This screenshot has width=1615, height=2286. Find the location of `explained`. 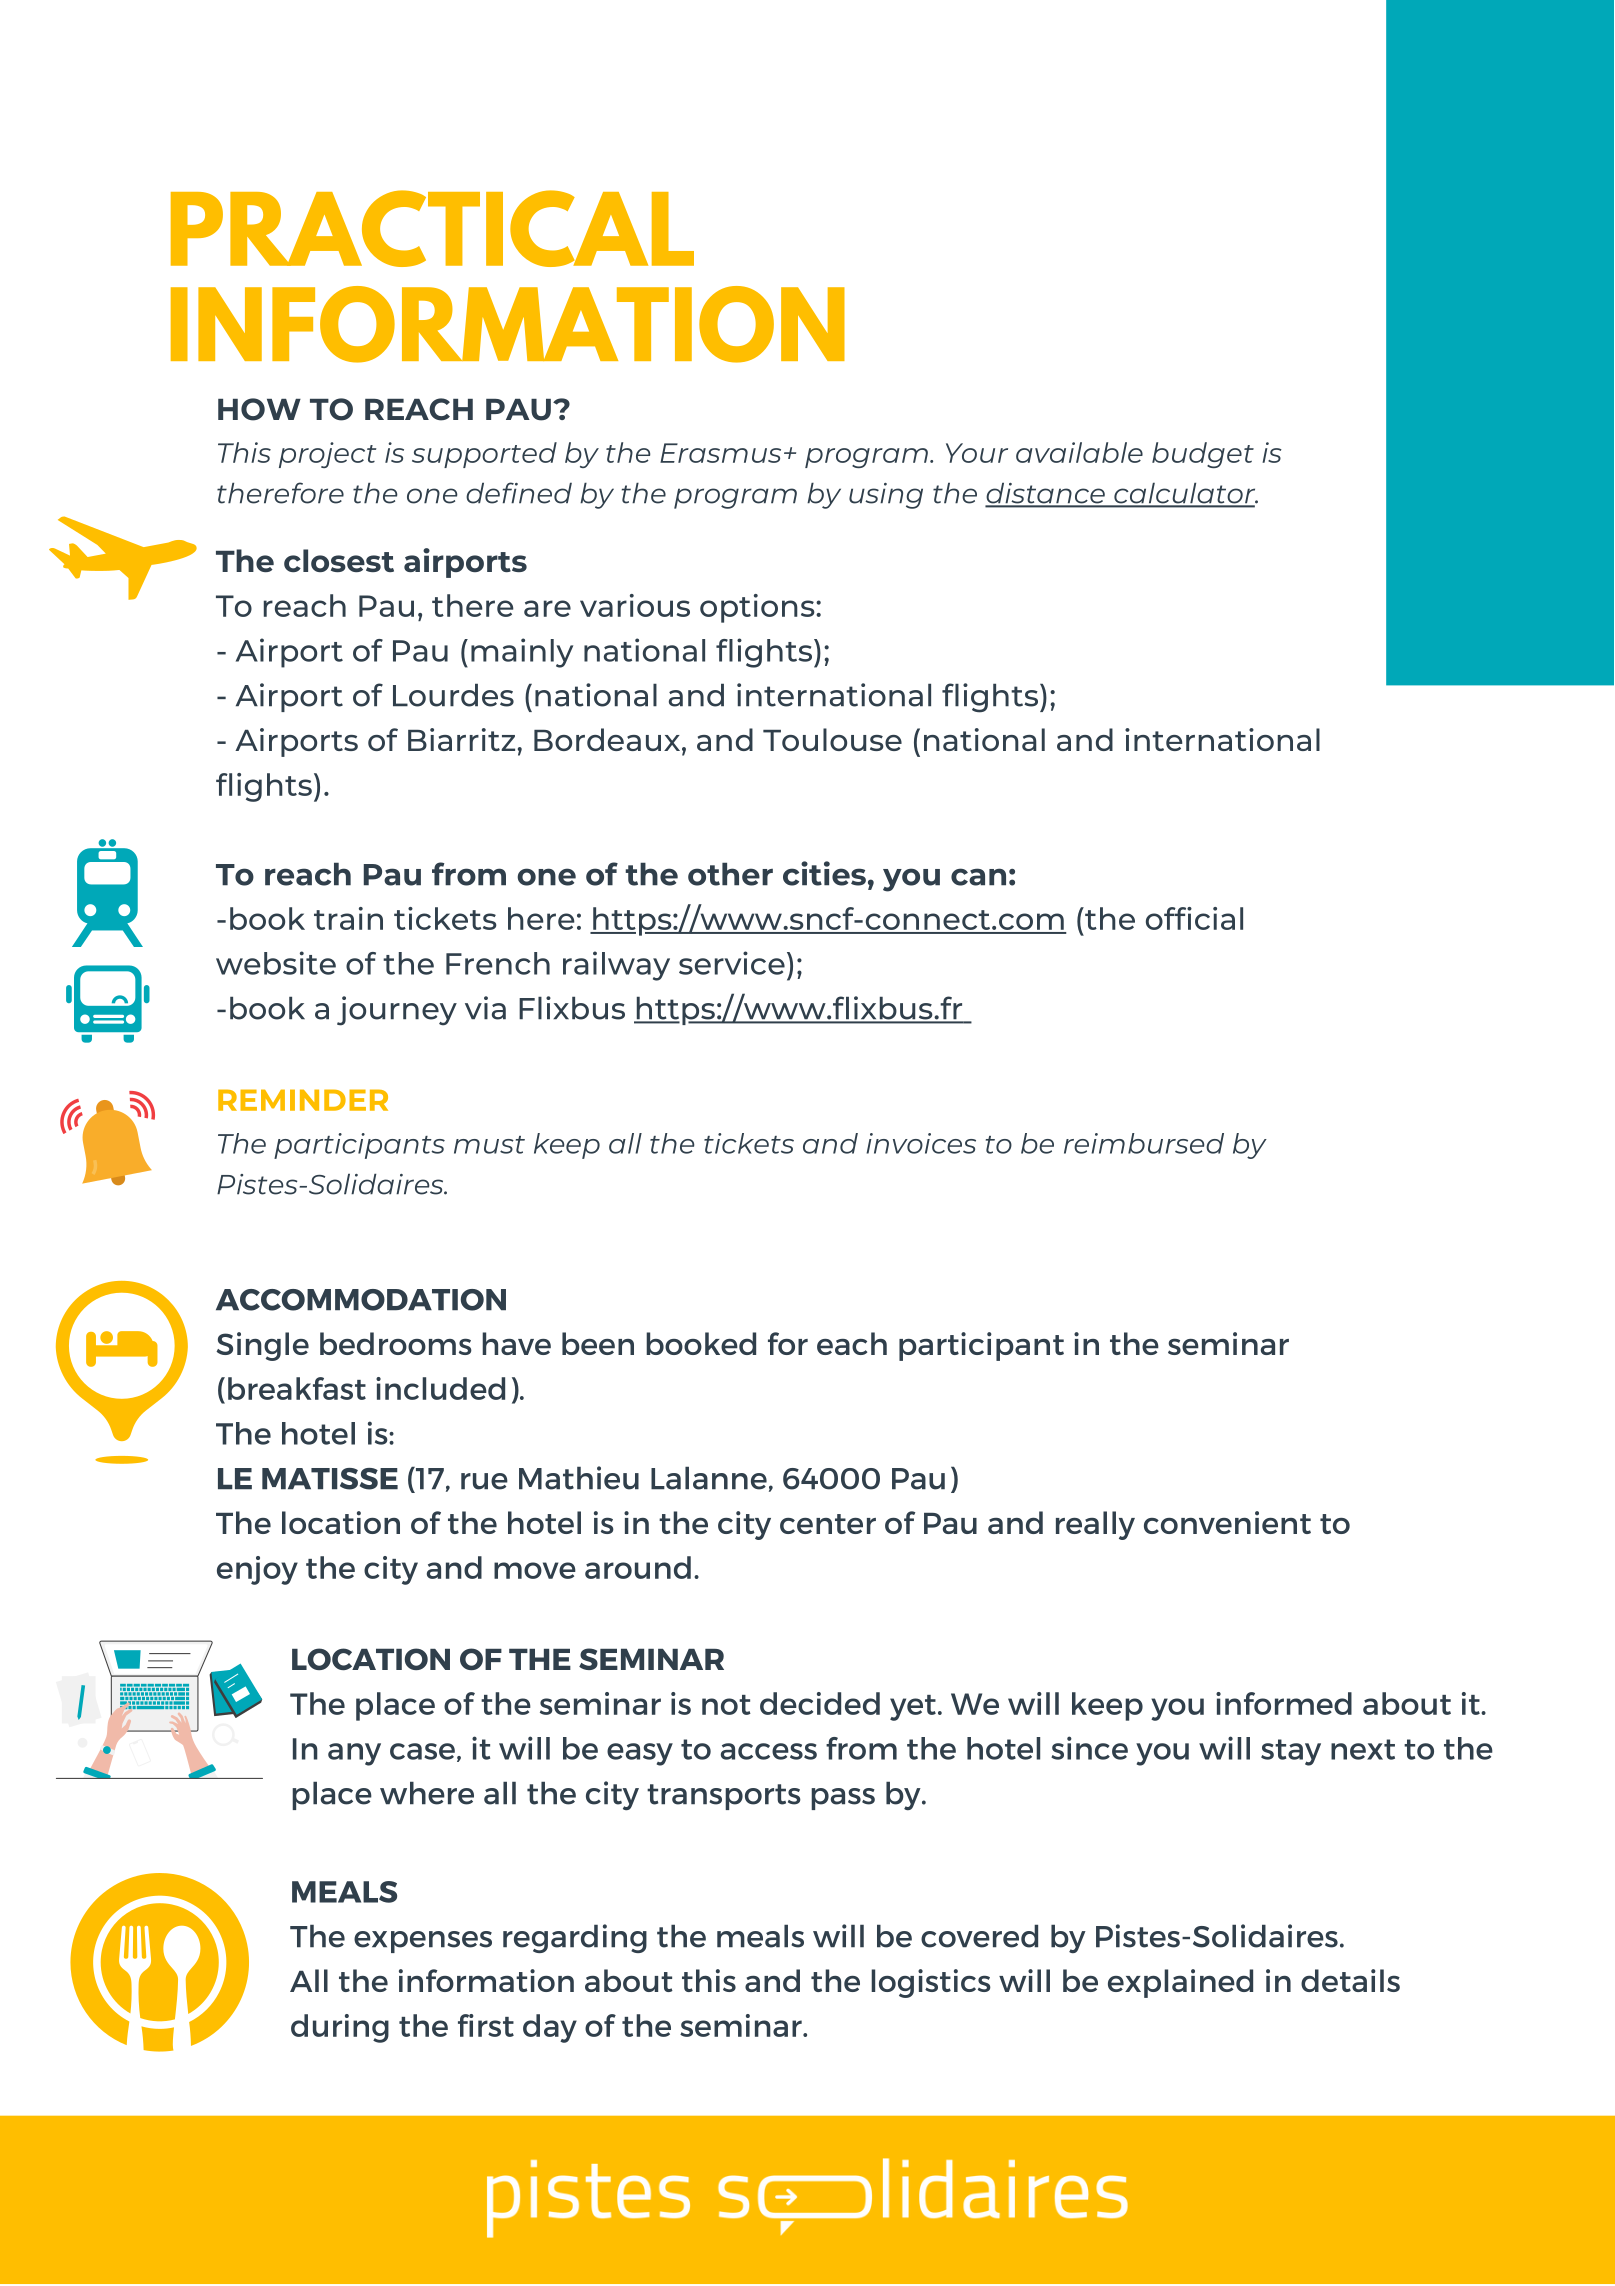

explained is located at coordinates (1180, 1983).
